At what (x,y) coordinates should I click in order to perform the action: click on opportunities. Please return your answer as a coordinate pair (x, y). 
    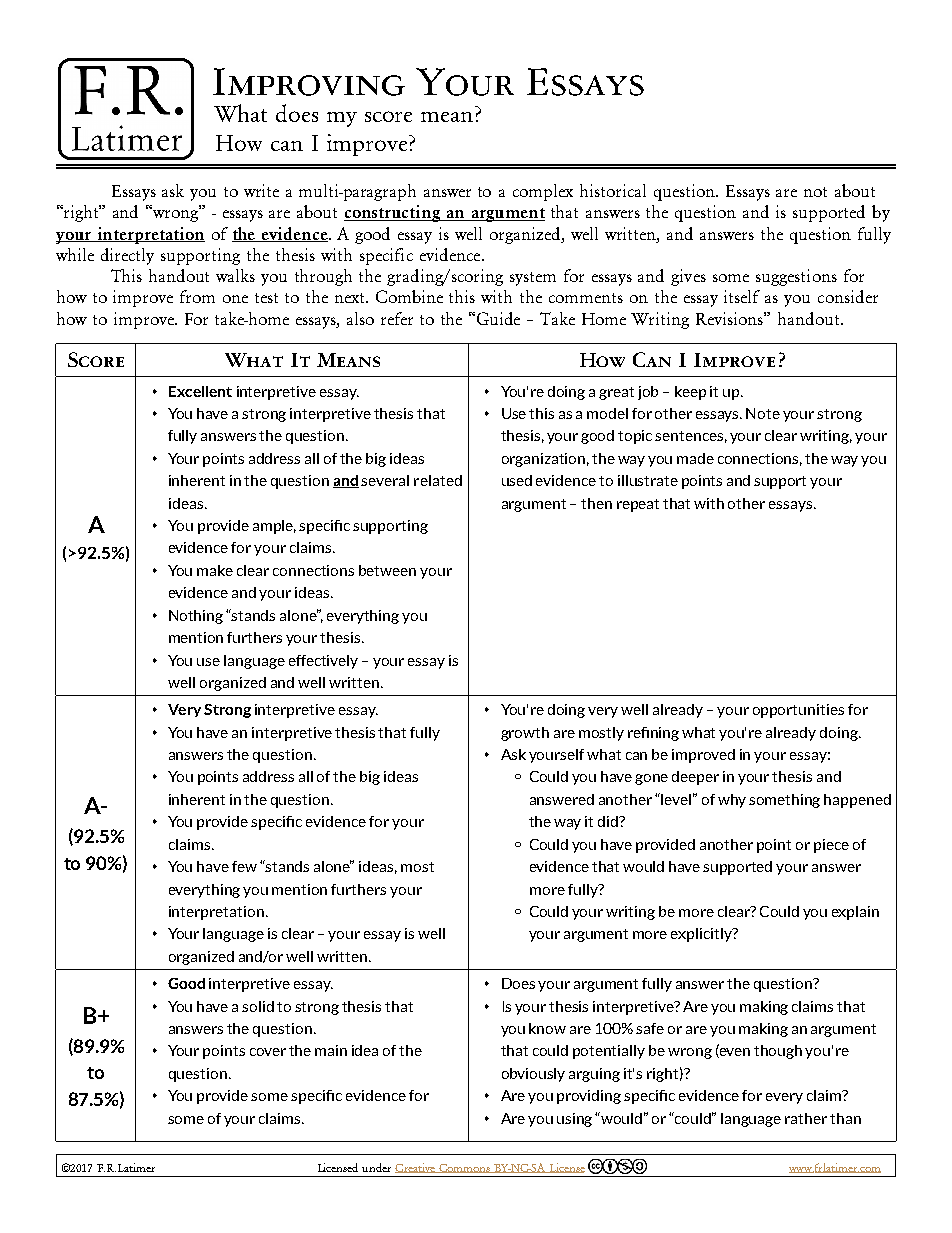
    Looking at the image, I should click on (798, 711).
